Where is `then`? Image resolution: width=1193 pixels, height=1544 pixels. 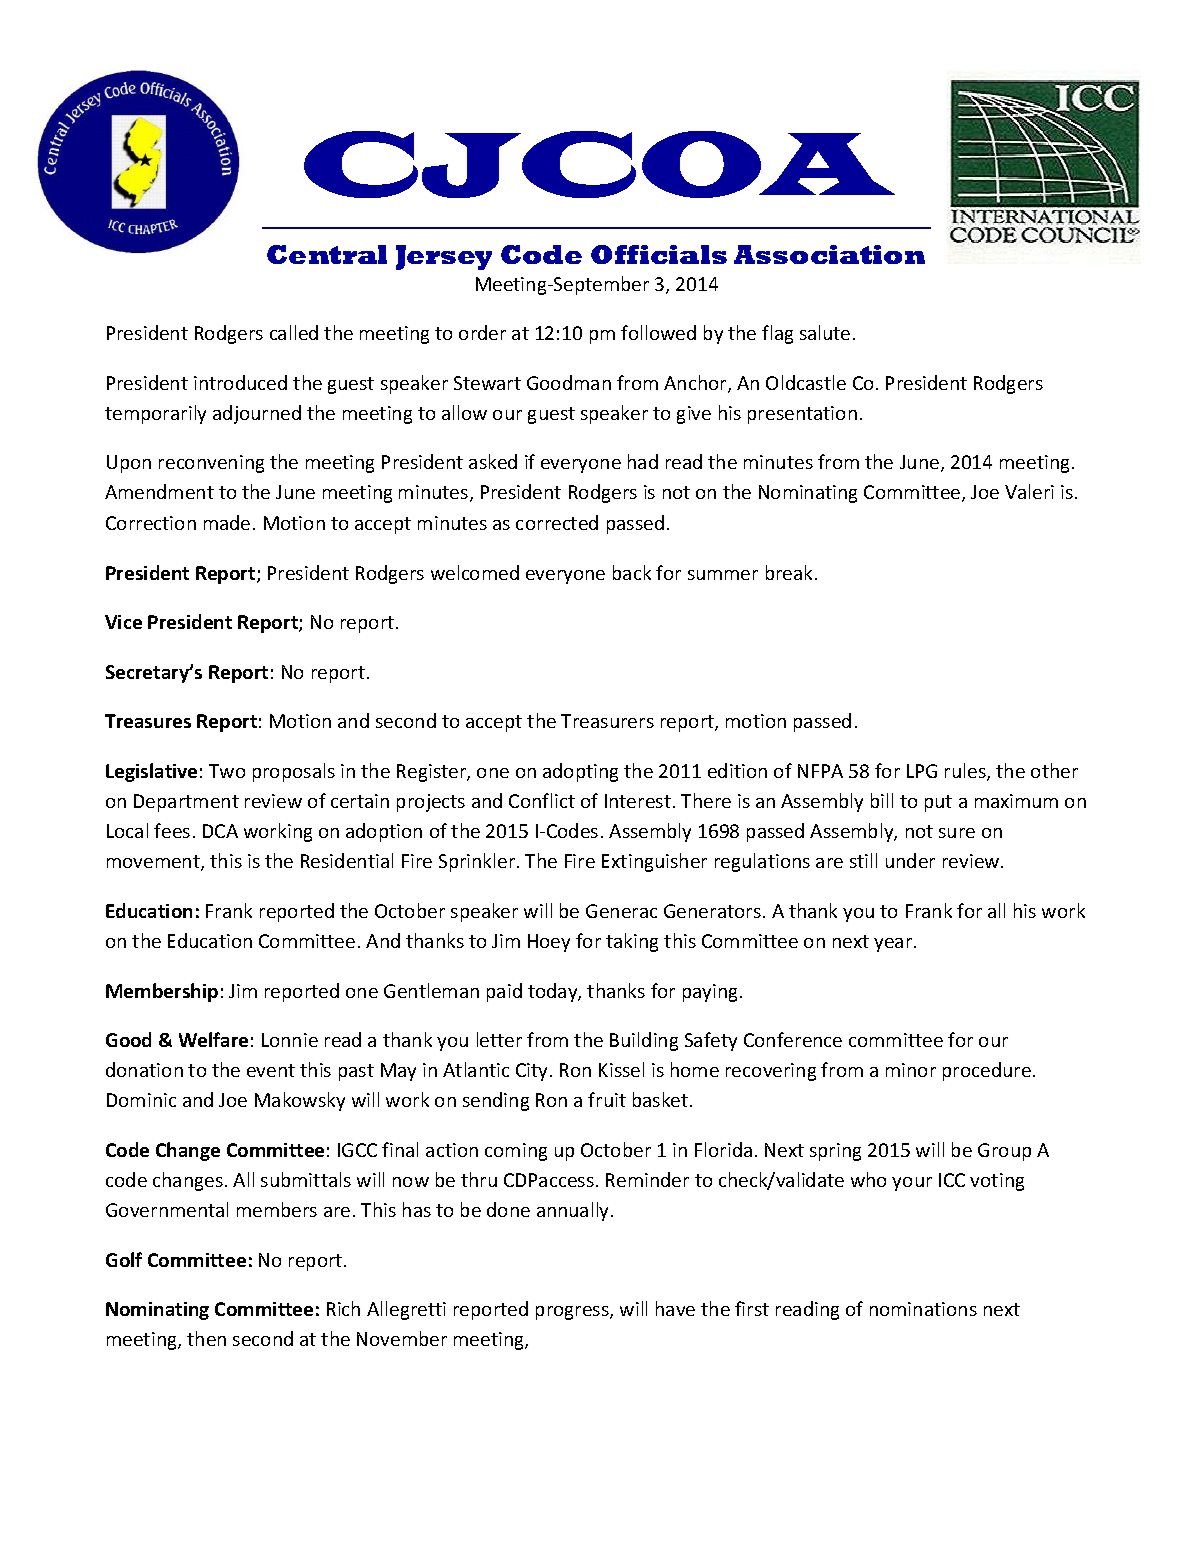
then is located at coordinates (206, 1338).
